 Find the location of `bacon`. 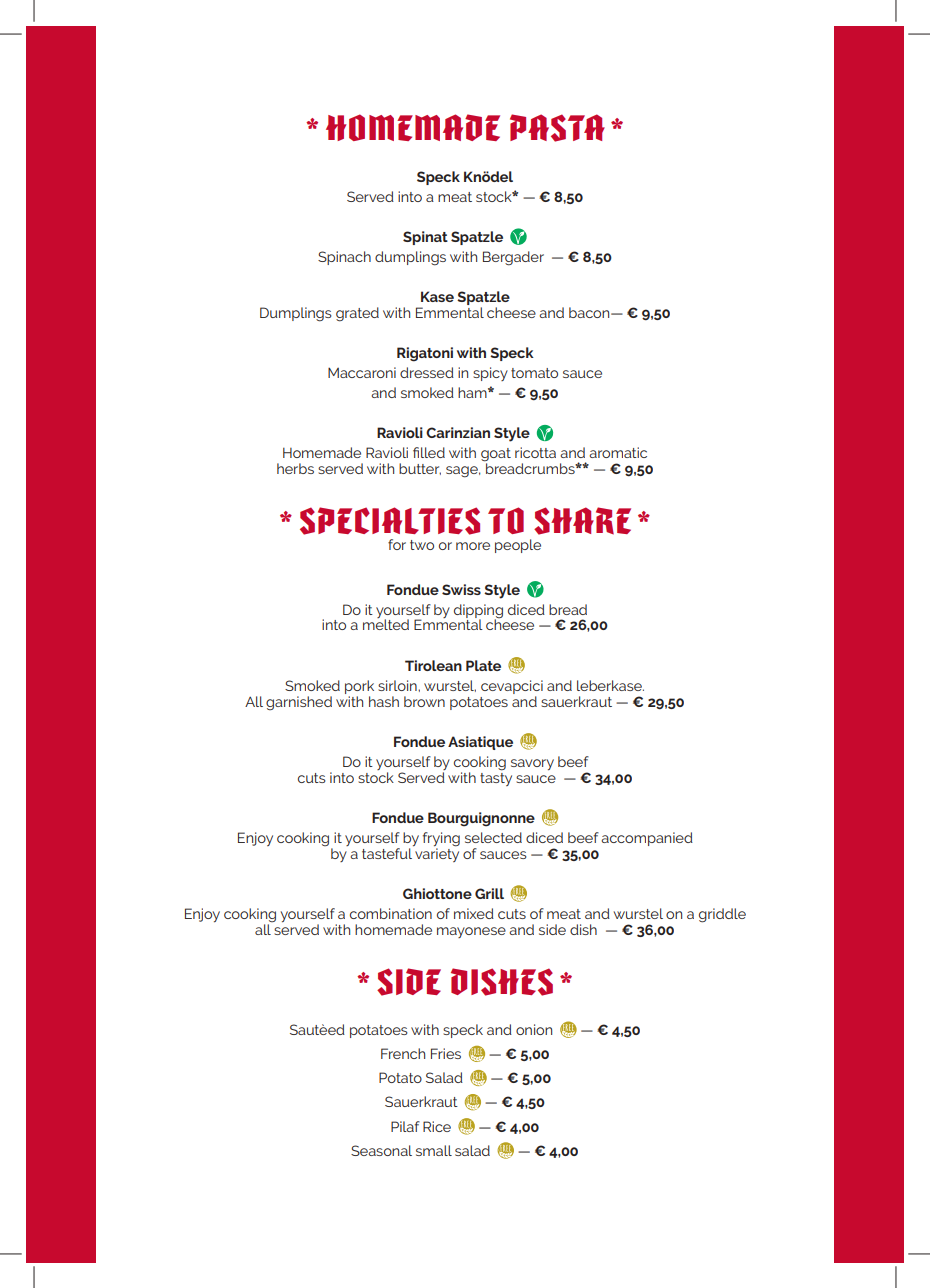

bacon is located at coordinates (590, 312).
